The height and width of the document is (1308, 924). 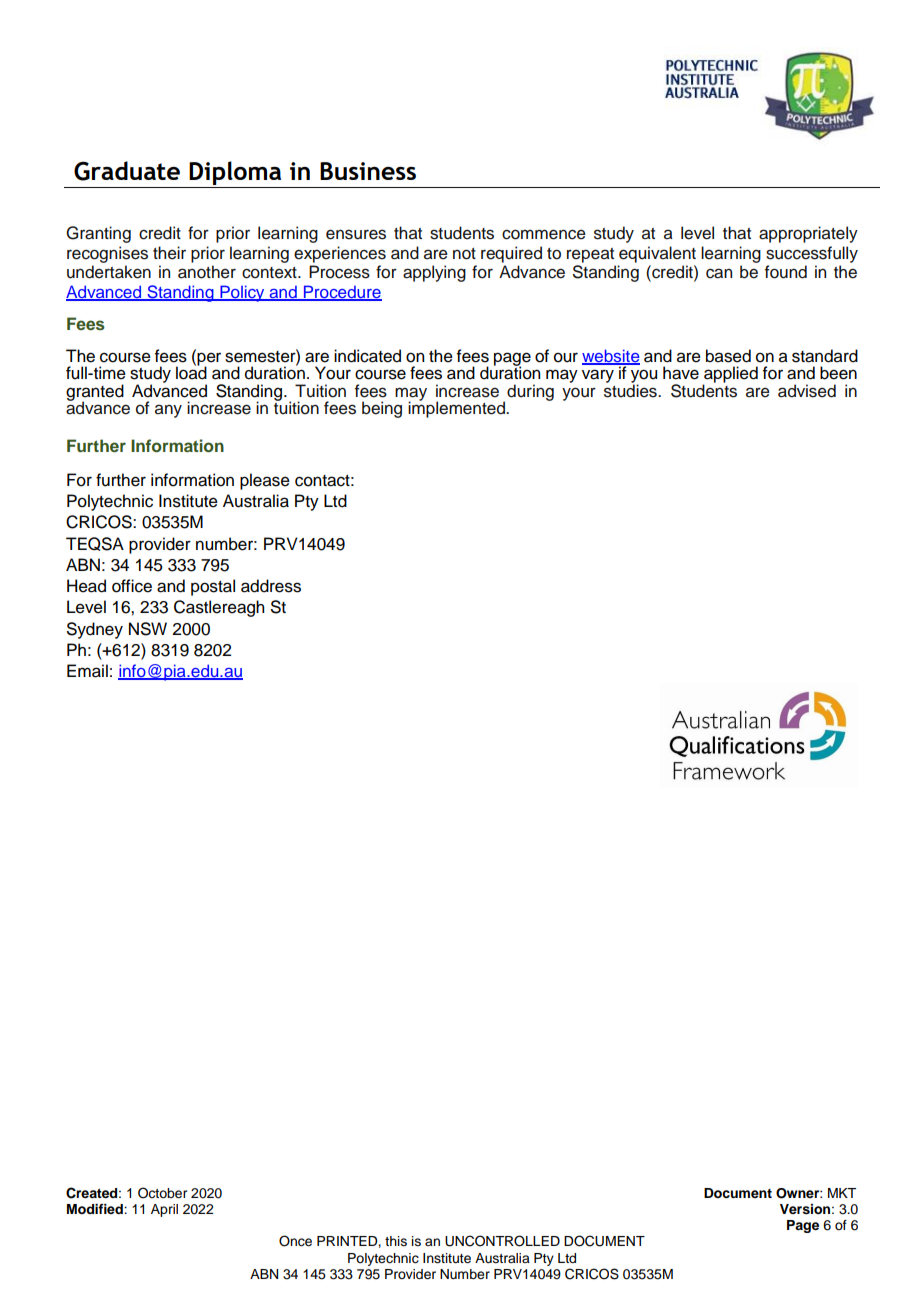 I want to click on required, so click(x=511, y=254).
